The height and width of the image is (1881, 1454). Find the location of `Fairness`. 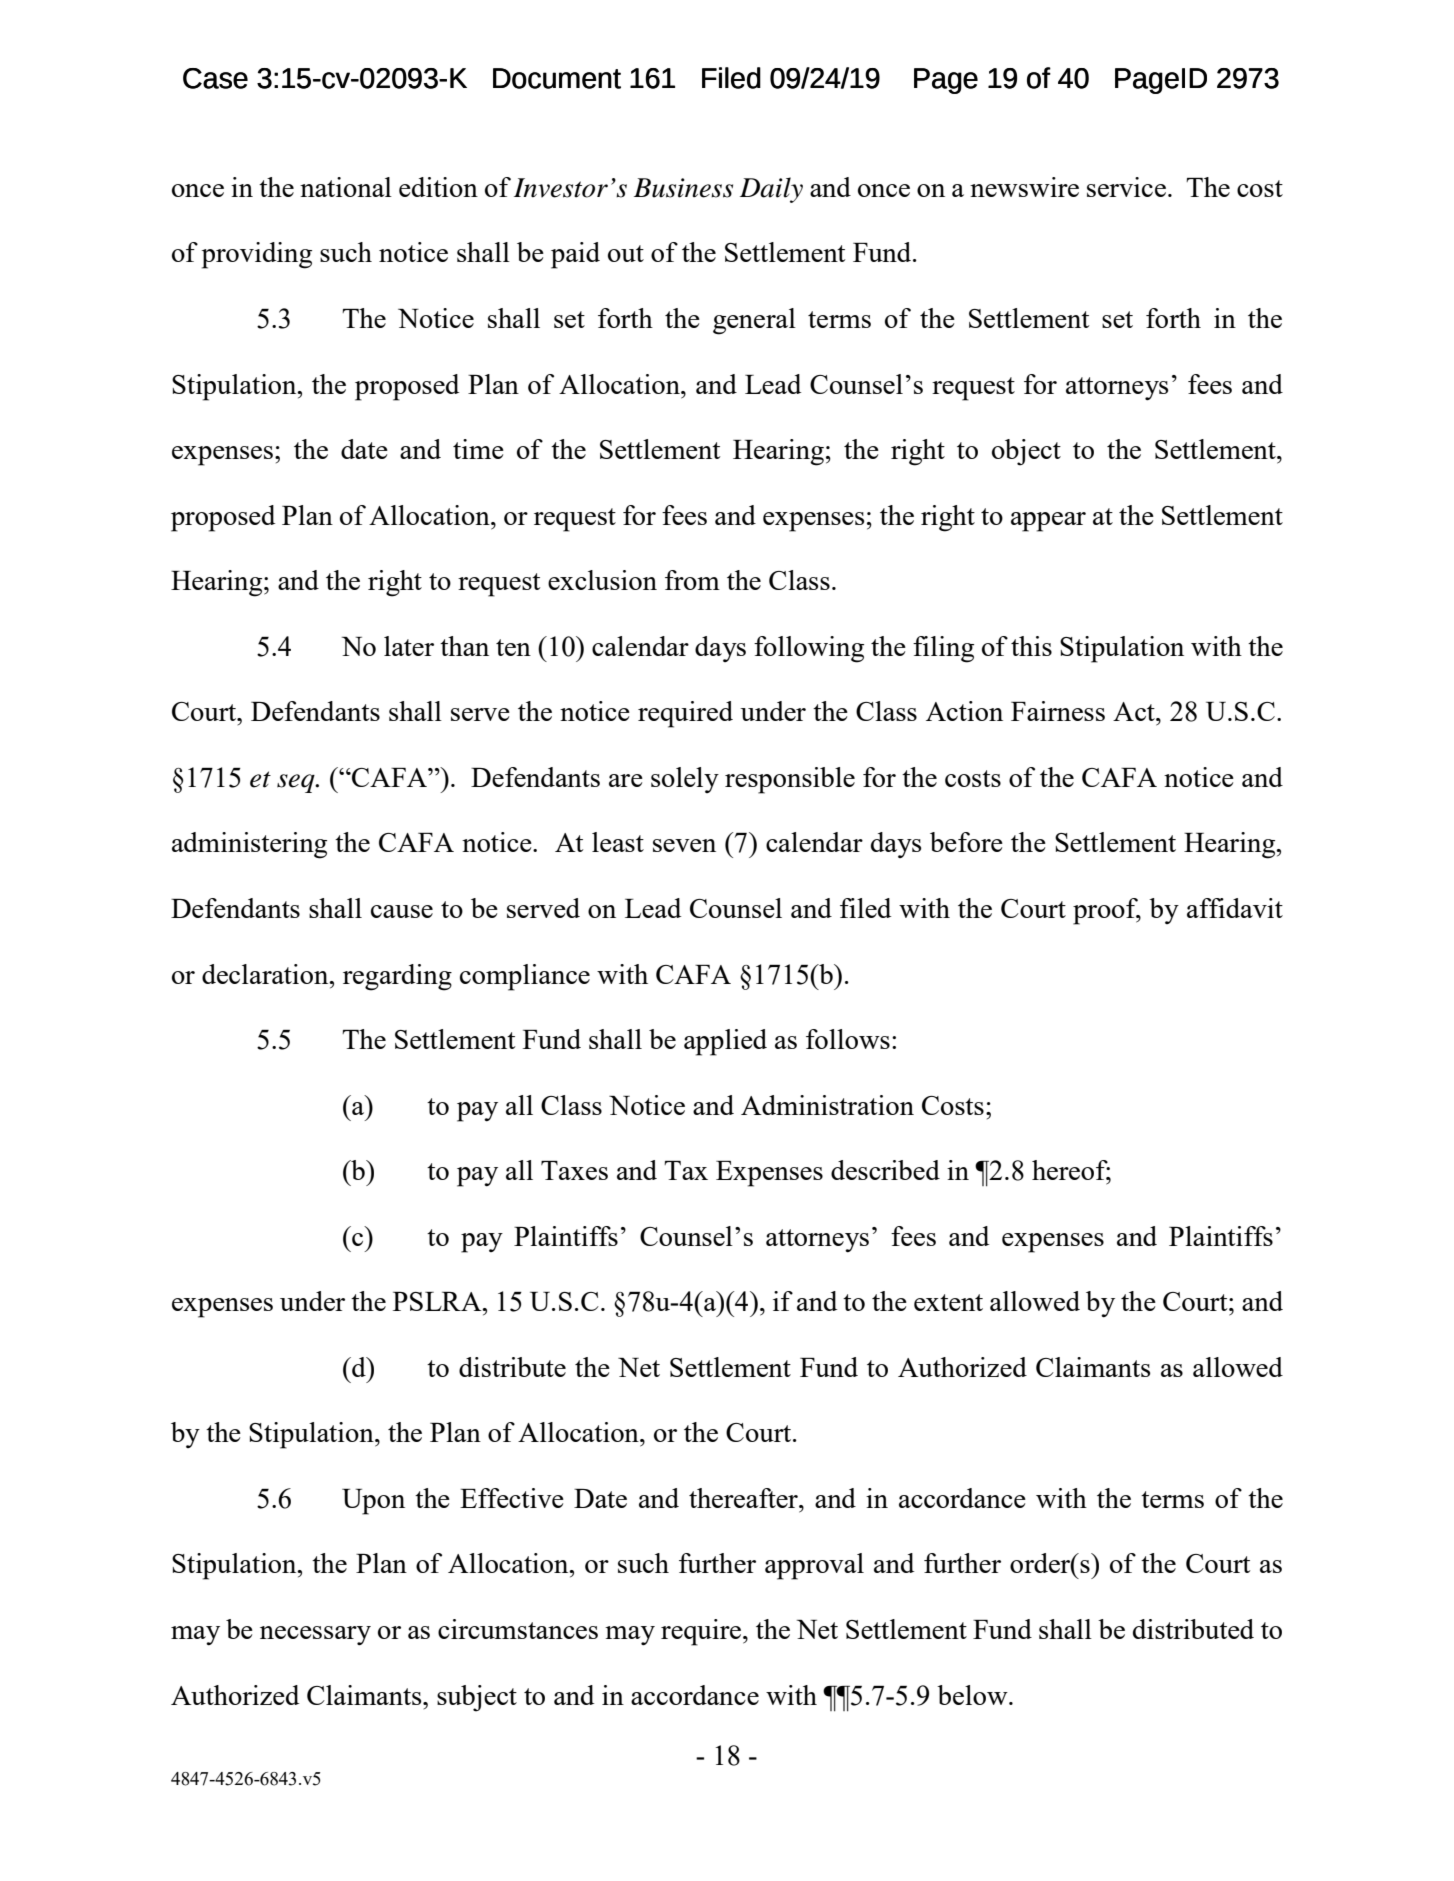

Fairness is located at coordinates (1058, 711).
